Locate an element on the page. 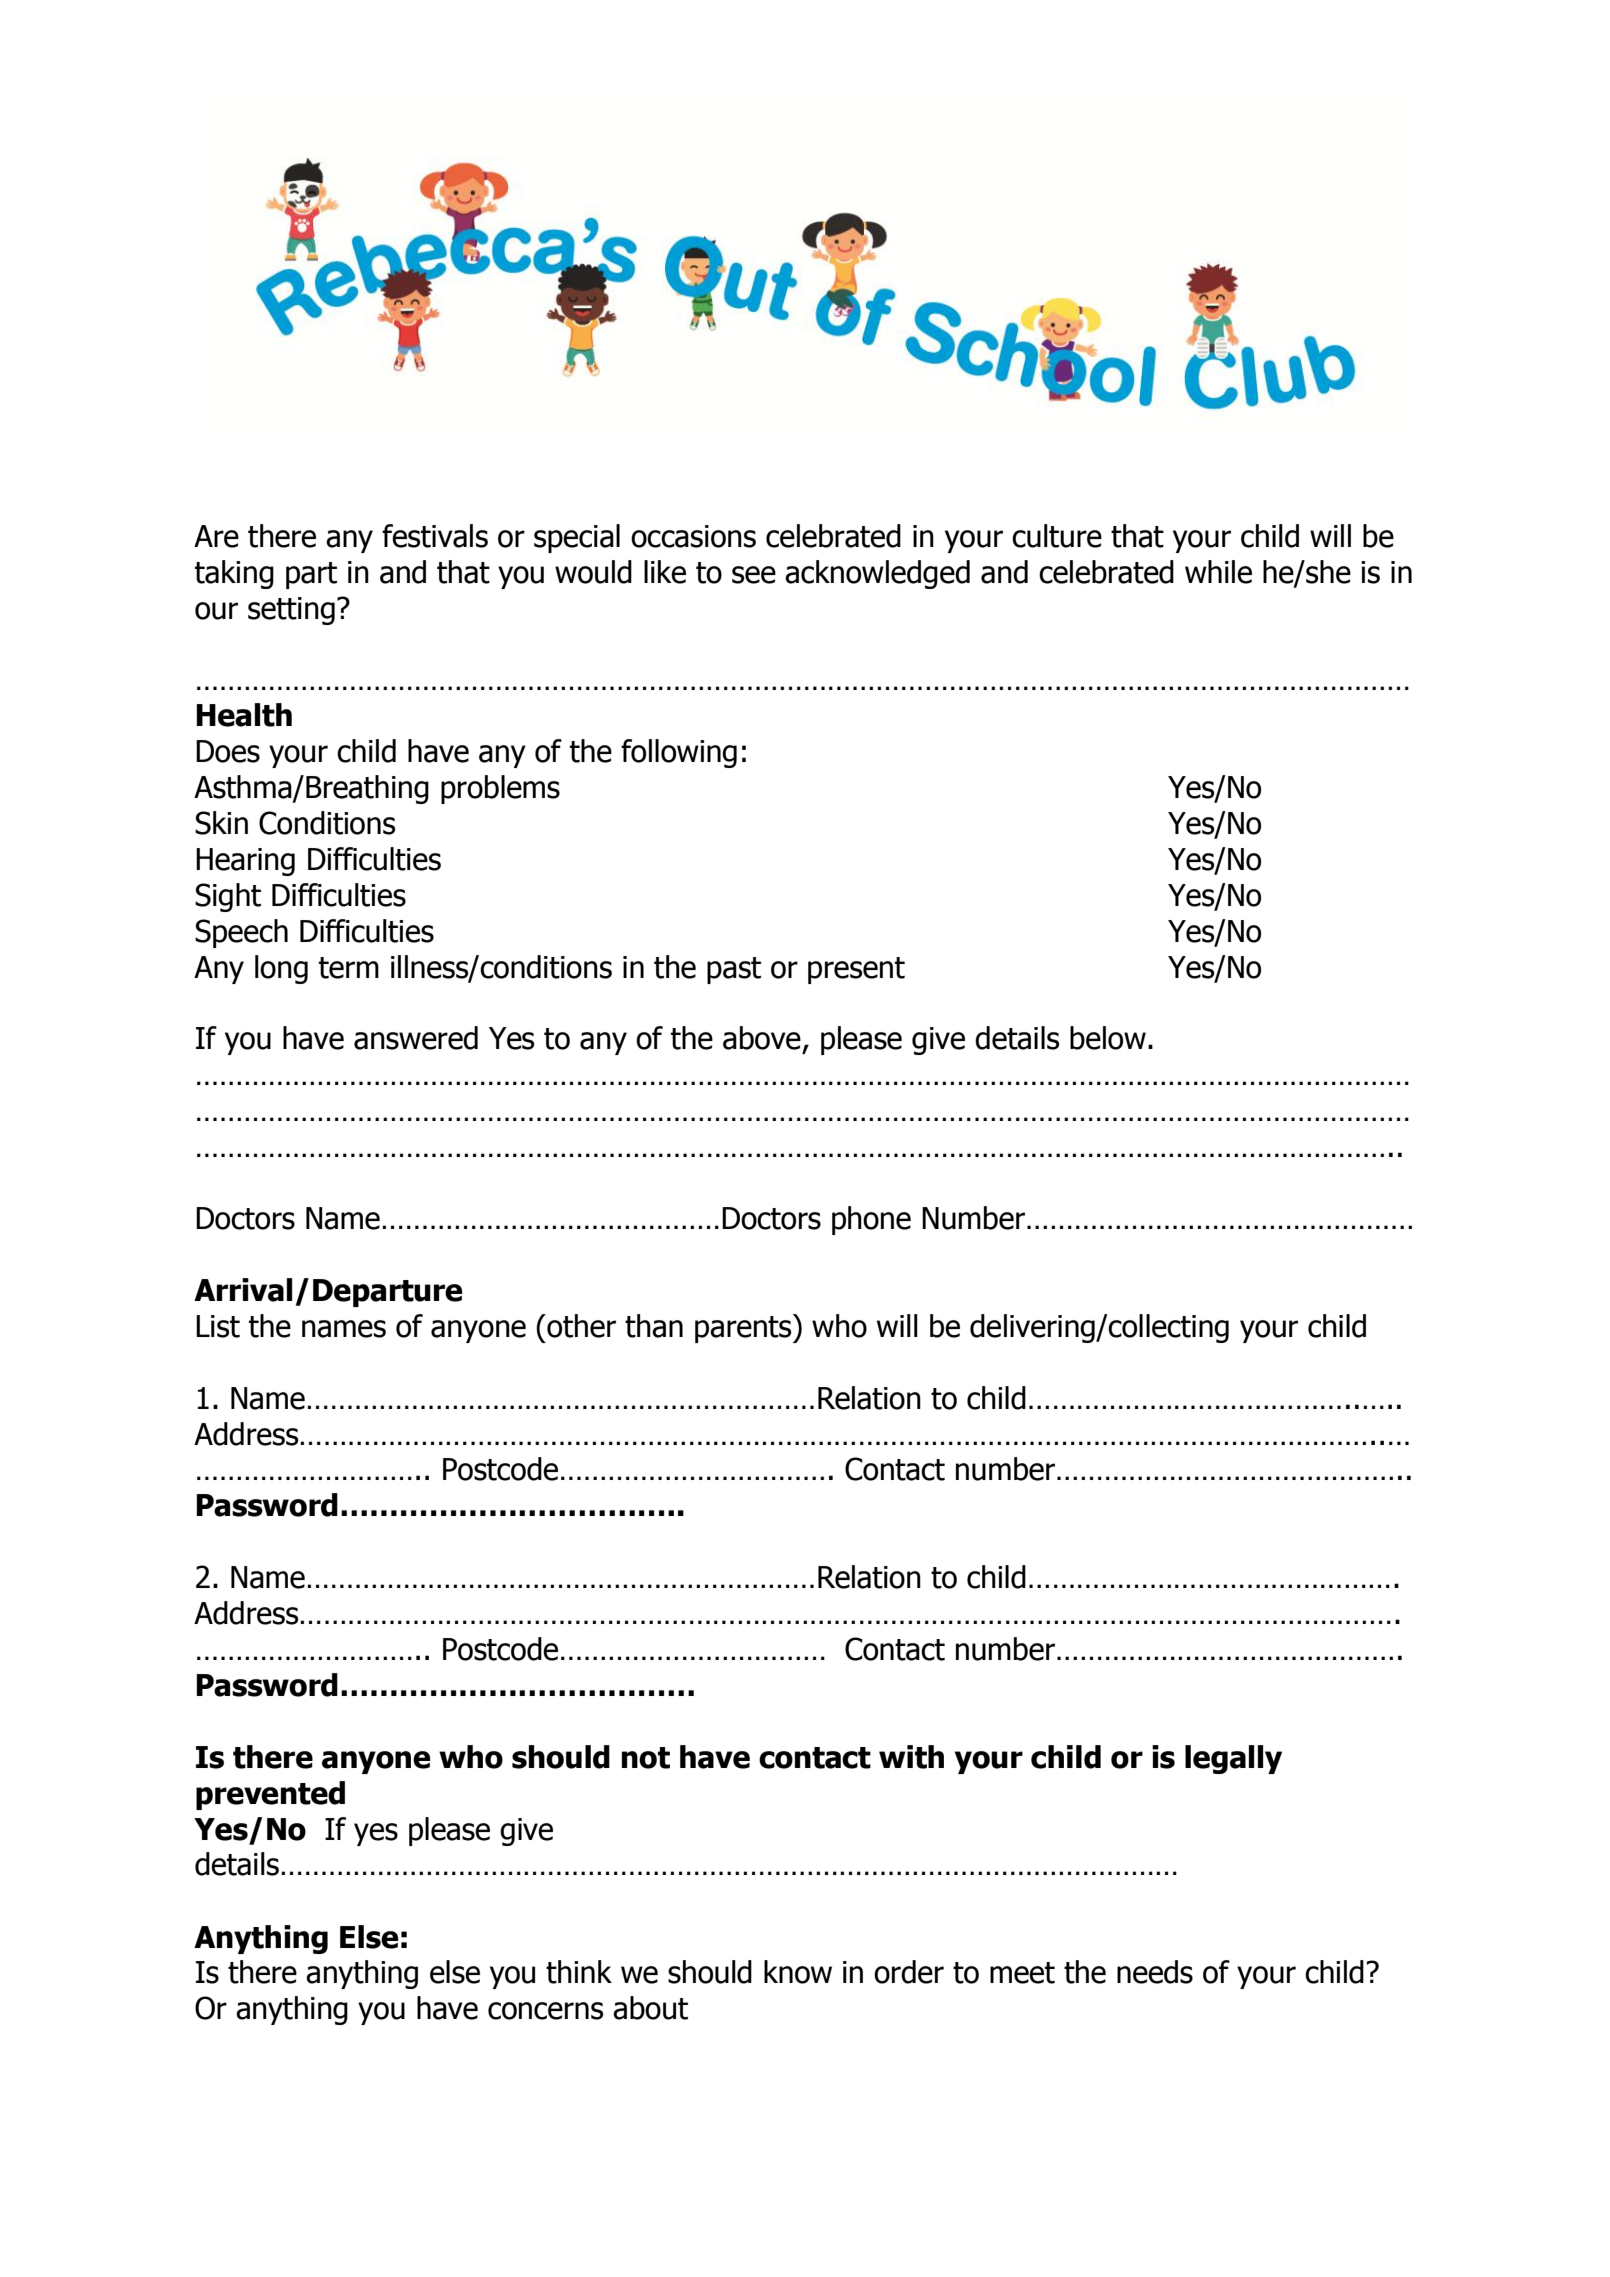 The width and height of the image is (1610, 2277). answered is located at coordinates (416, 1038).
